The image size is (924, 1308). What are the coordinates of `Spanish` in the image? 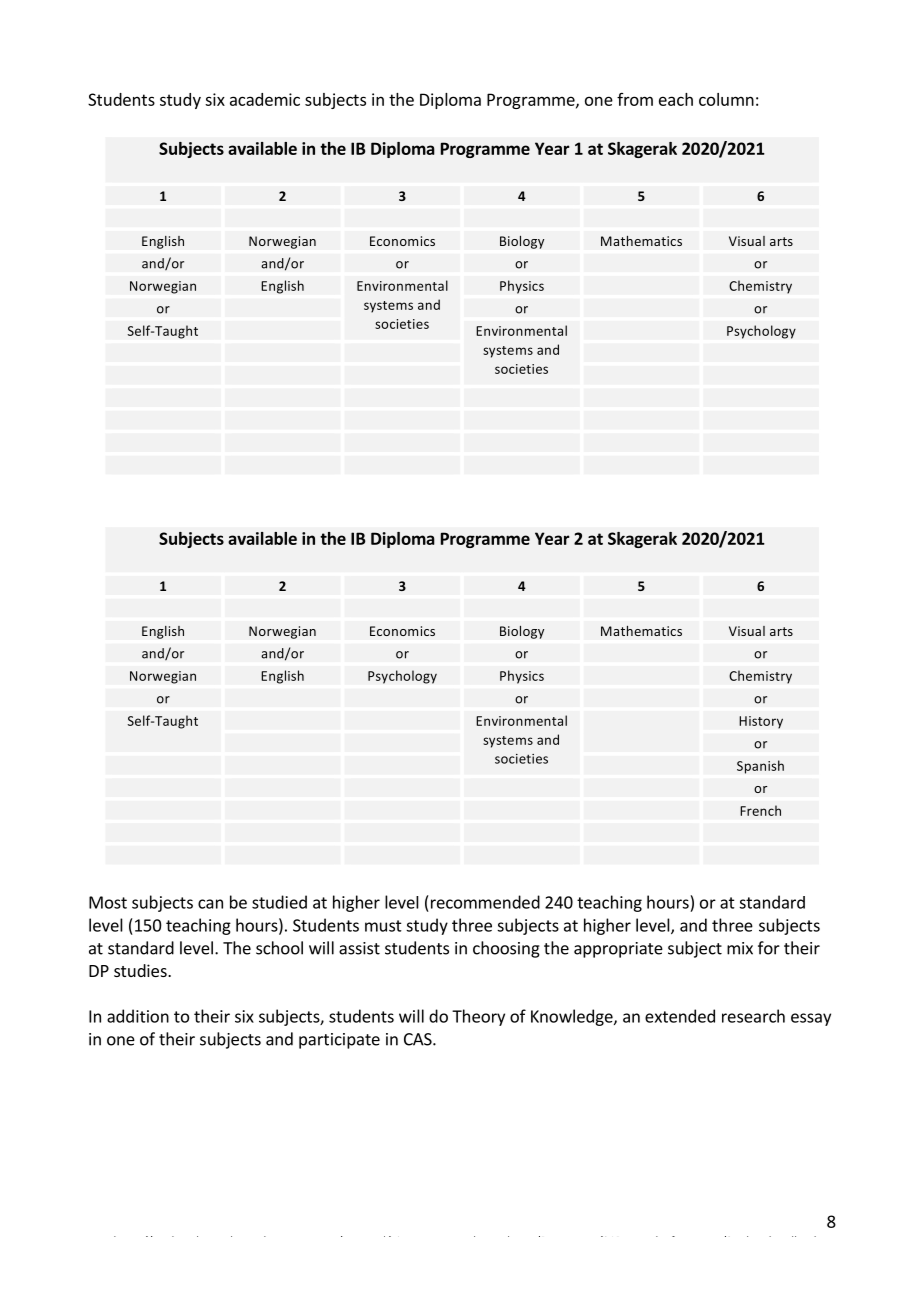 It's located at (760, 767).
